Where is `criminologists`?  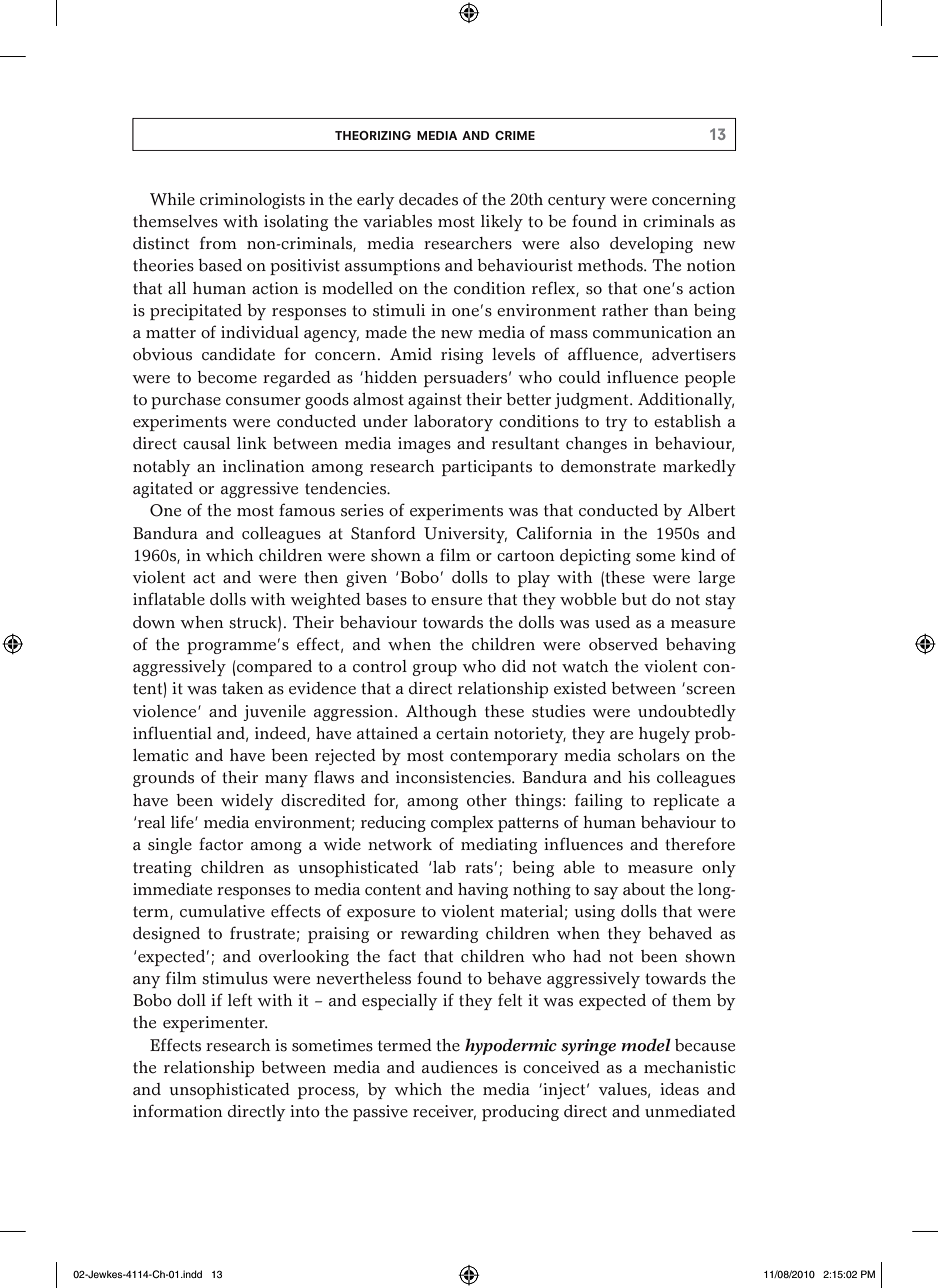
criminologists is located at coordinates (252, 201).
